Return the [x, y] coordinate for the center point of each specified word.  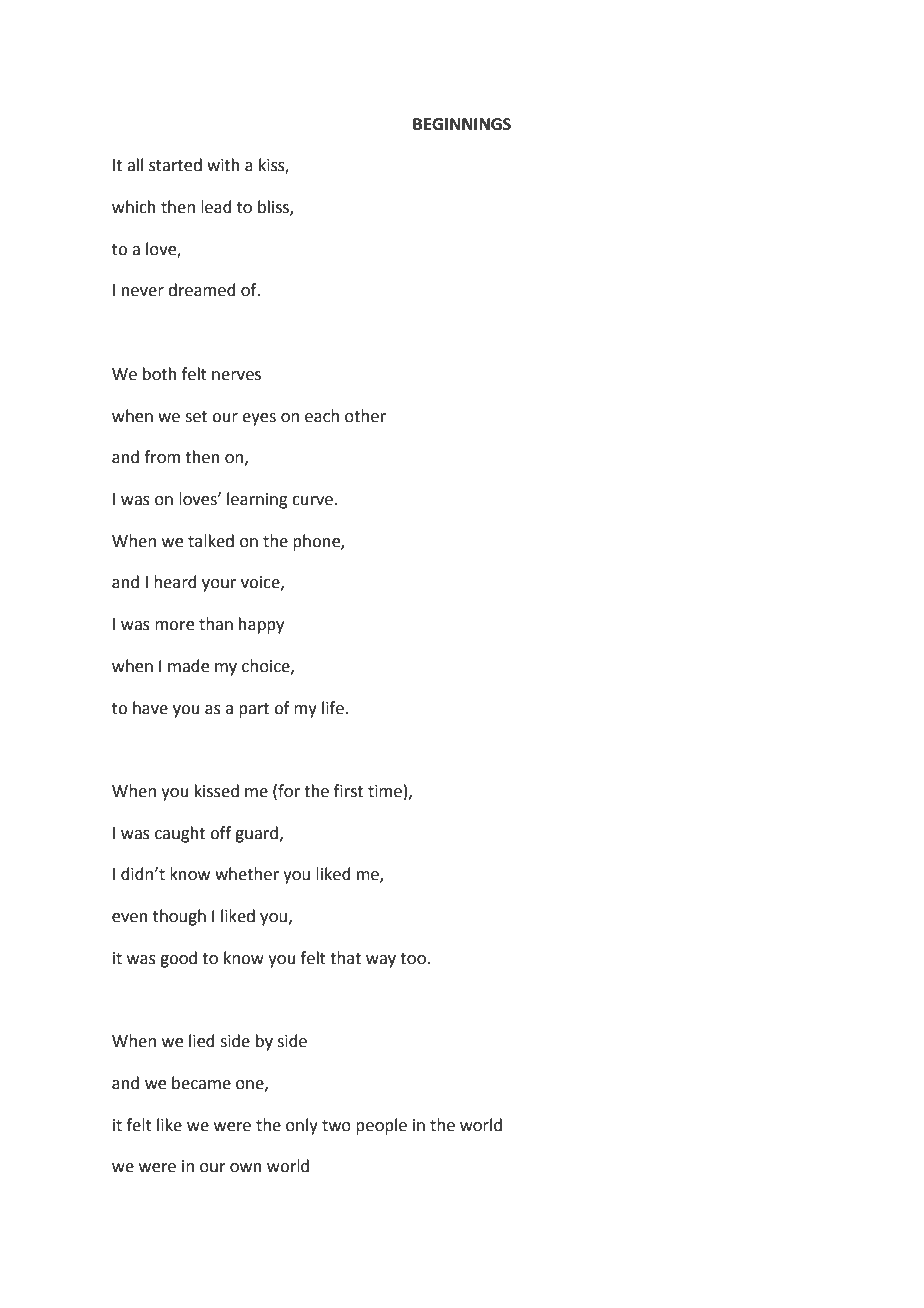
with [223, 165]
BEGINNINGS [462, 124]
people [381, 1126]
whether [247, 874]
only [302, 1126]
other [365, 416]
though [179, 917]
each [322, 416]
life [333, 708]
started [175, 165]
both [160, 374]
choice [267, 666]
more [174, 626]
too [414, 959]
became [201, 1083]
